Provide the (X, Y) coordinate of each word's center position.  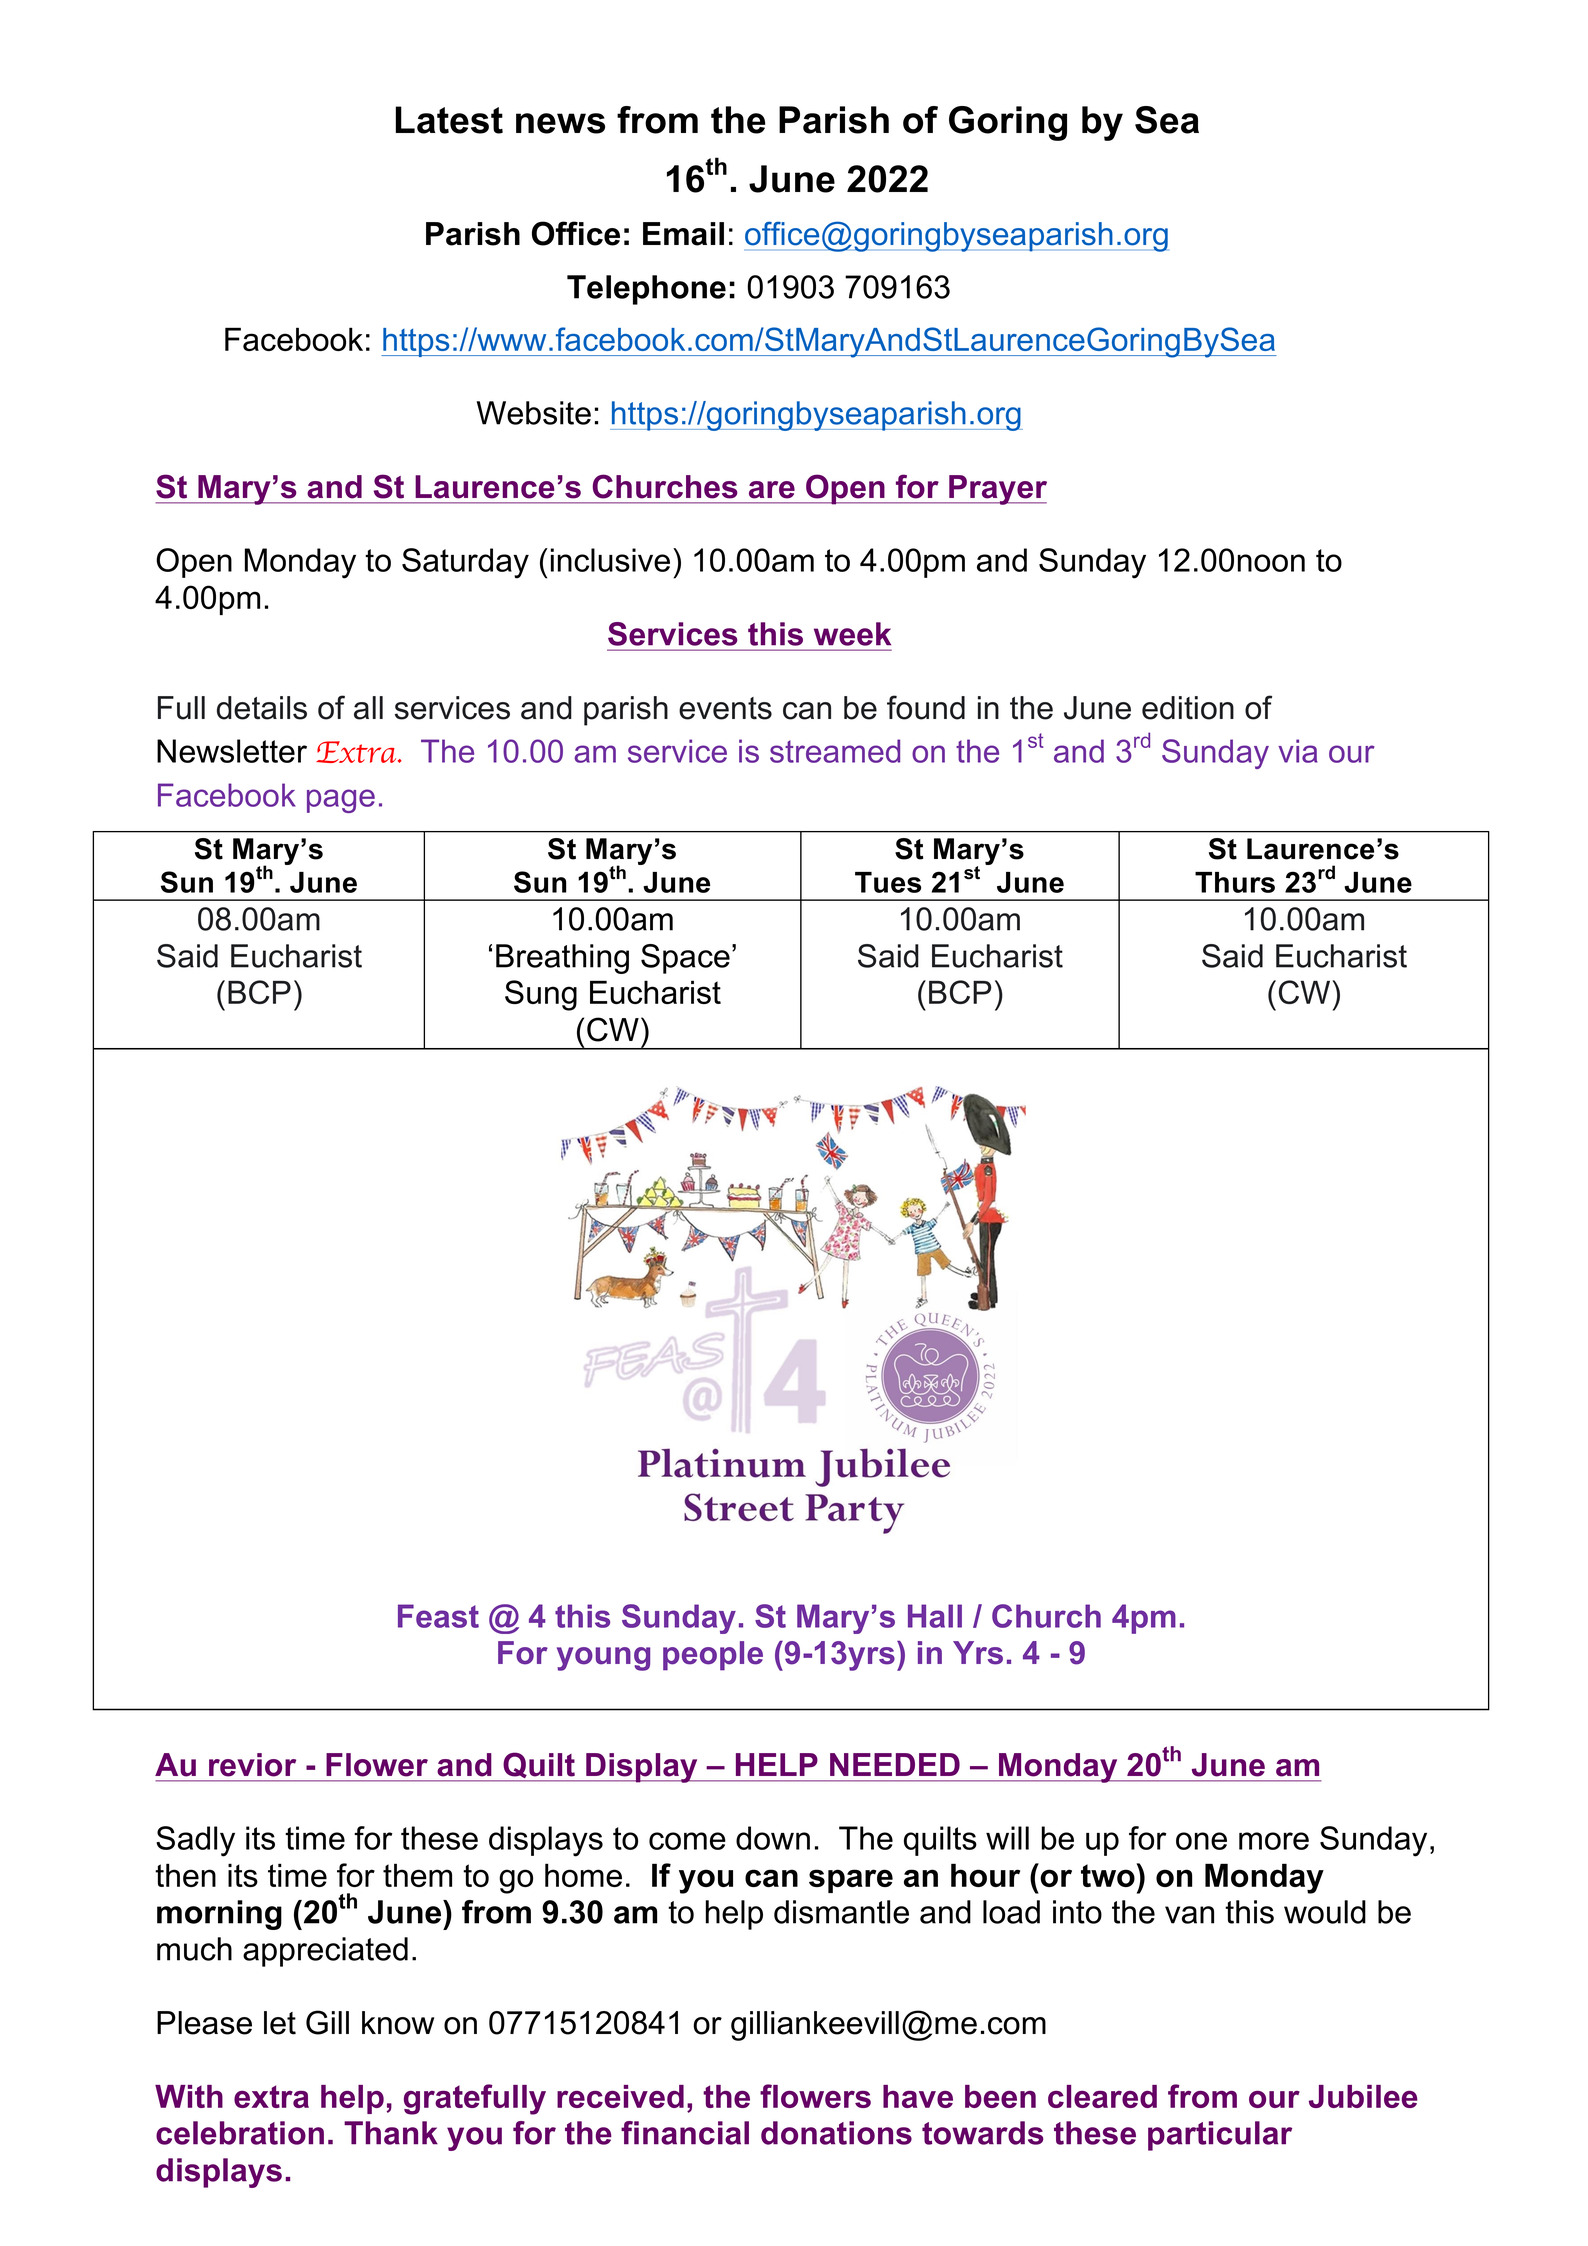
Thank (391, 2133)
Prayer (997, 490)
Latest (449, 120)
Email (683, 234)
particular (1220, 2136)
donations (836, 2133)
